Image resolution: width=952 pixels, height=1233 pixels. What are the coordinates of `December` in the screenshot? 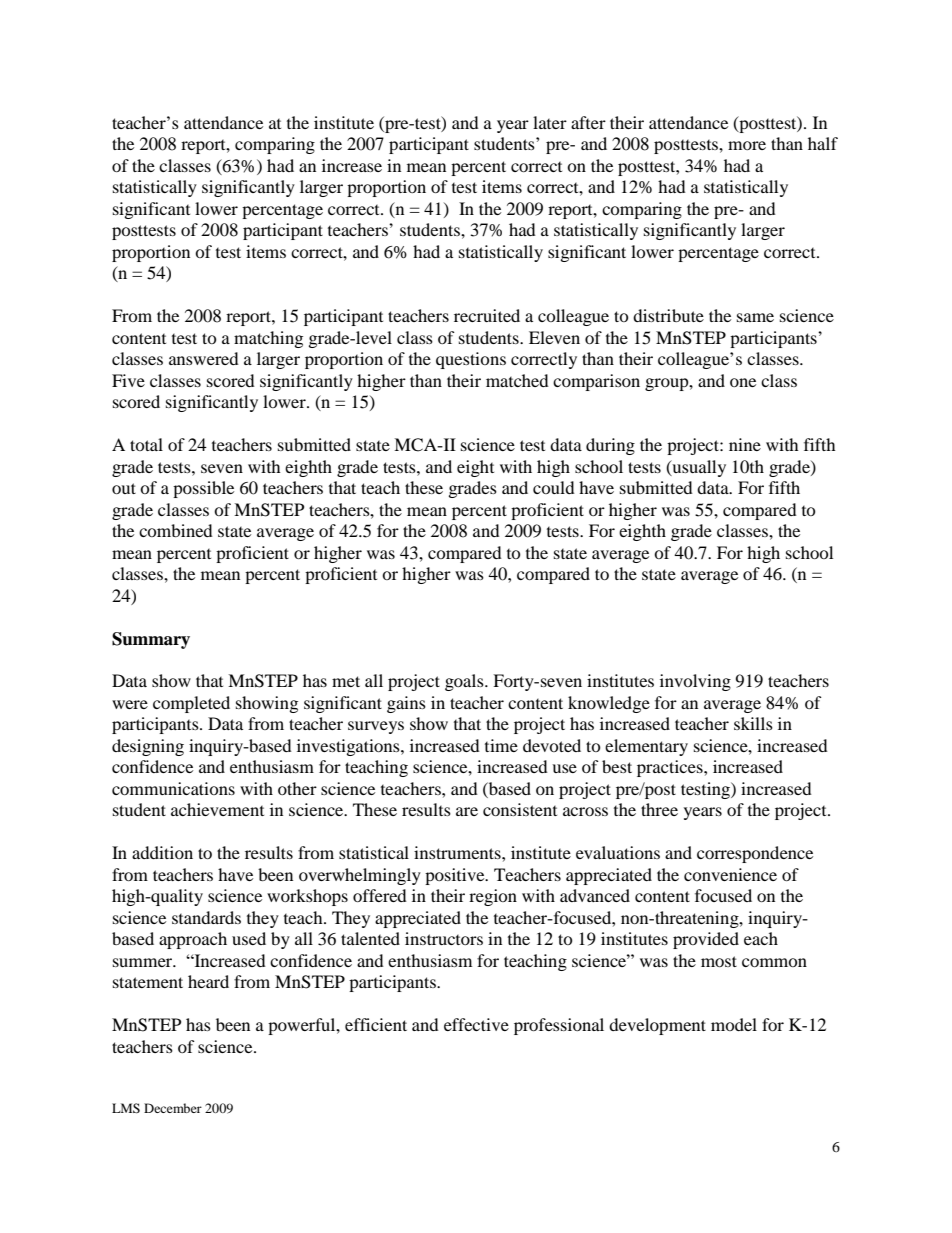 It's located at (173, 1108).
